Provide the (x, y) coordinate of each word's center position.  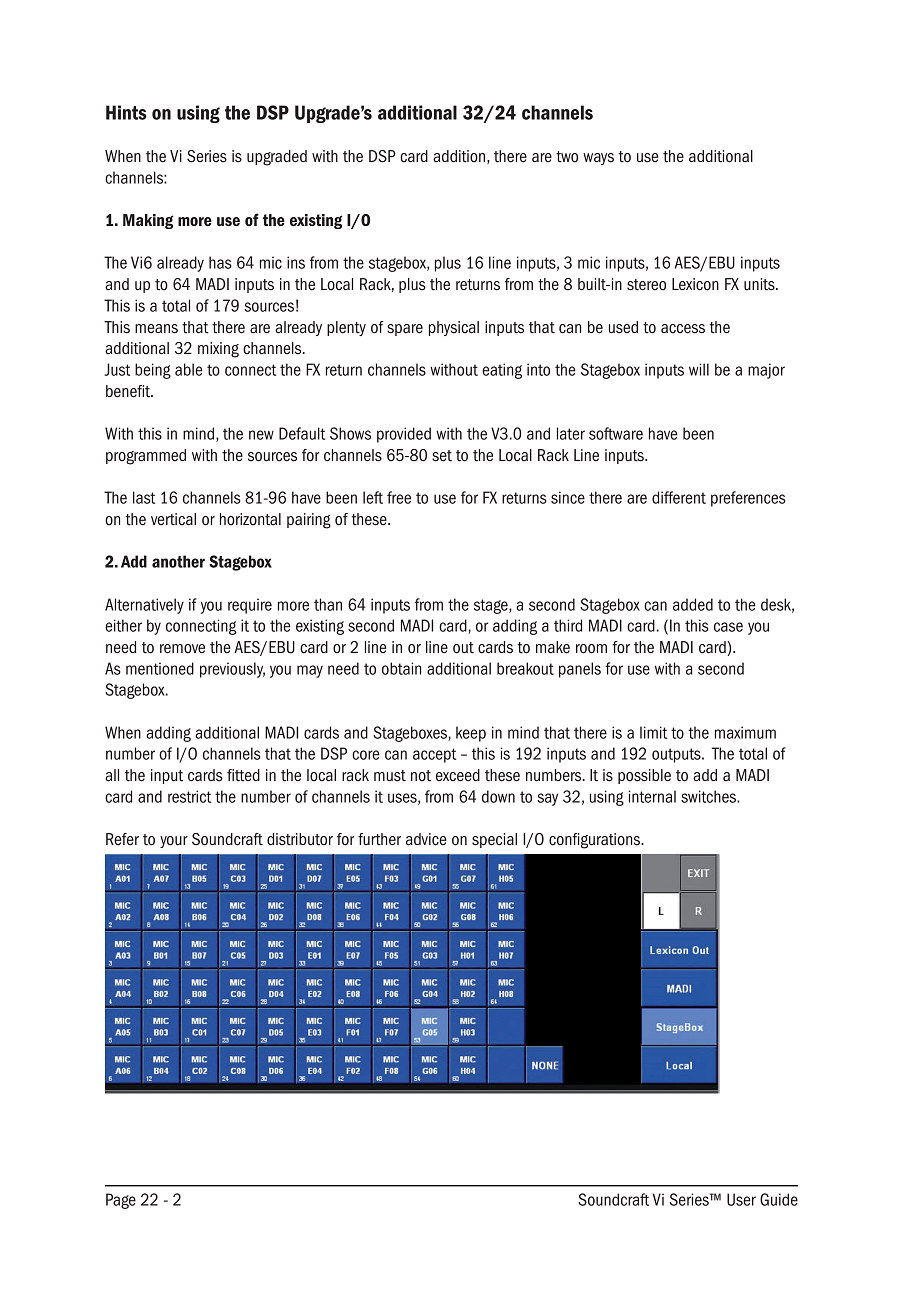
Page (121, 1201)
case (728, 627)
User (741, 1199)
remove (182, 649)
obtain (401, 668)
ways (598, 159)
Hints (126, 112)
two (567, 157)
